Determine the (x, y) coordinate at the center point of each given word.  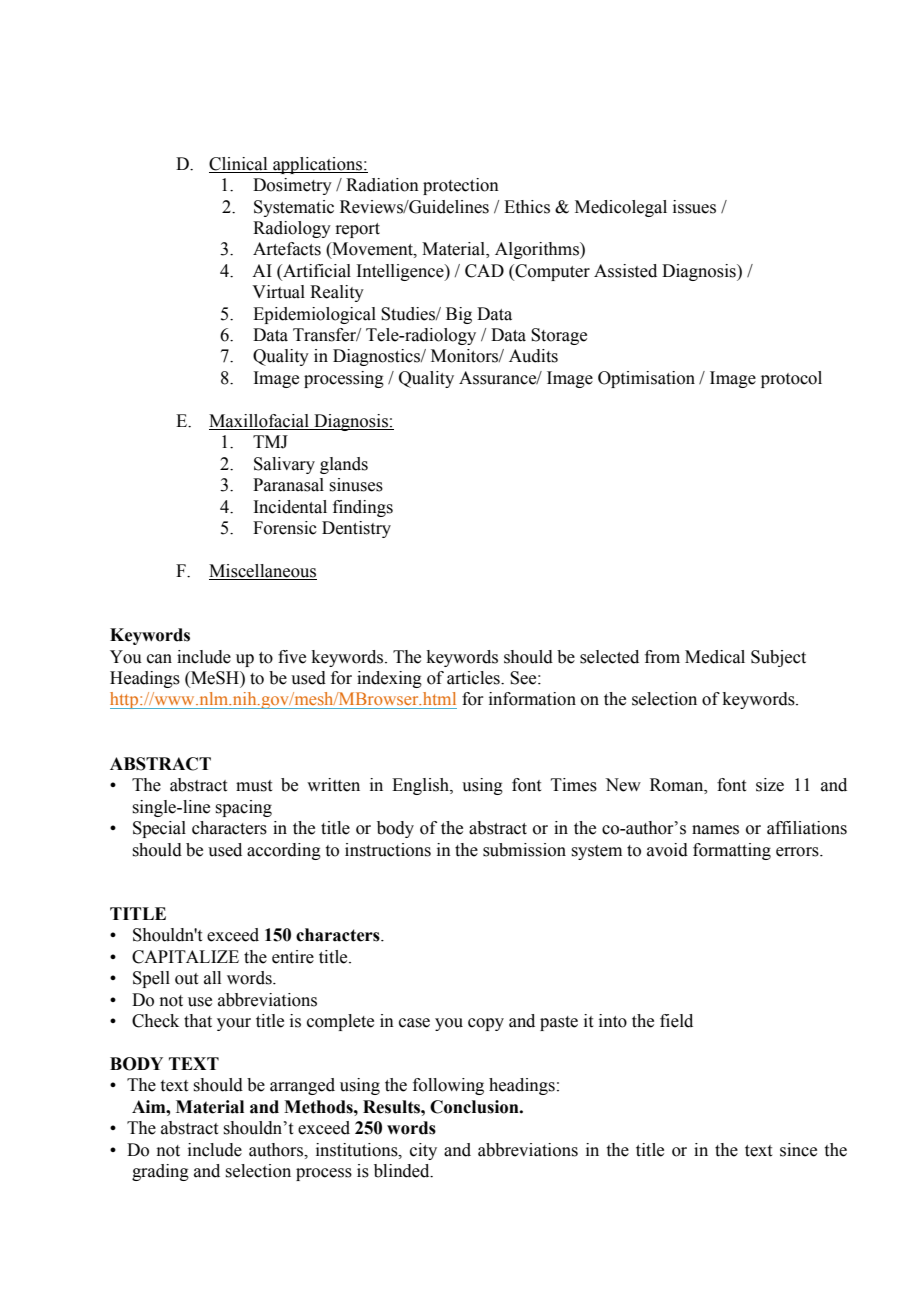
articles (474, 678)
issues (694, 207)
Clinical (238, 164)
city (423, 1151)
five (292, 657)
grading (160, 1172)
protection (461, 186)
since (798, 1150)
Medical (715, 657)
